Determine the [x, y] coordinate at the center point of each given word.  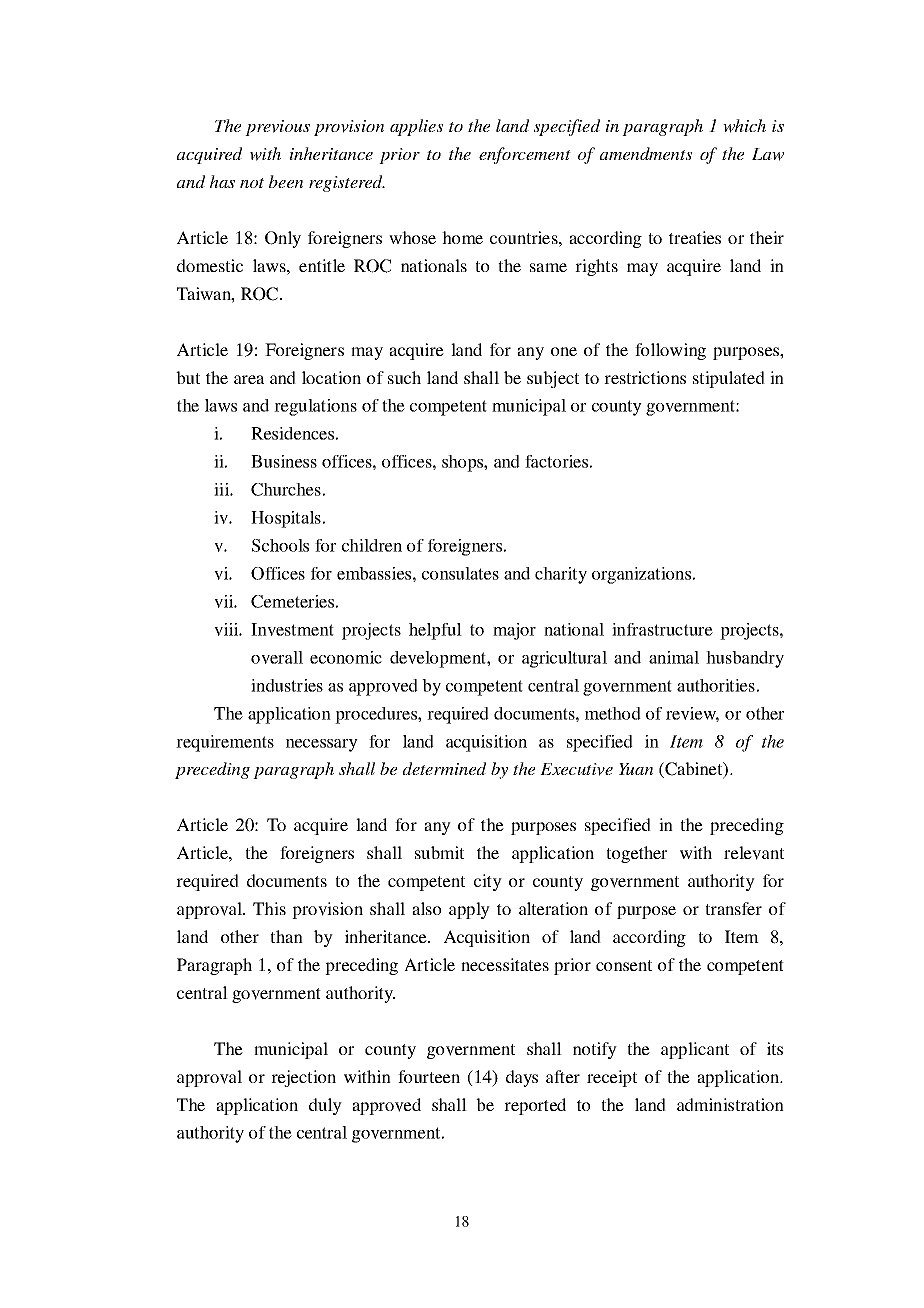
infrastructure [662, 629]
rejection [303, 1078]
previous [277, 128]
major [514, 631]
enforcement [525, 155]
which [744, 126]
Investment [292, 629]
